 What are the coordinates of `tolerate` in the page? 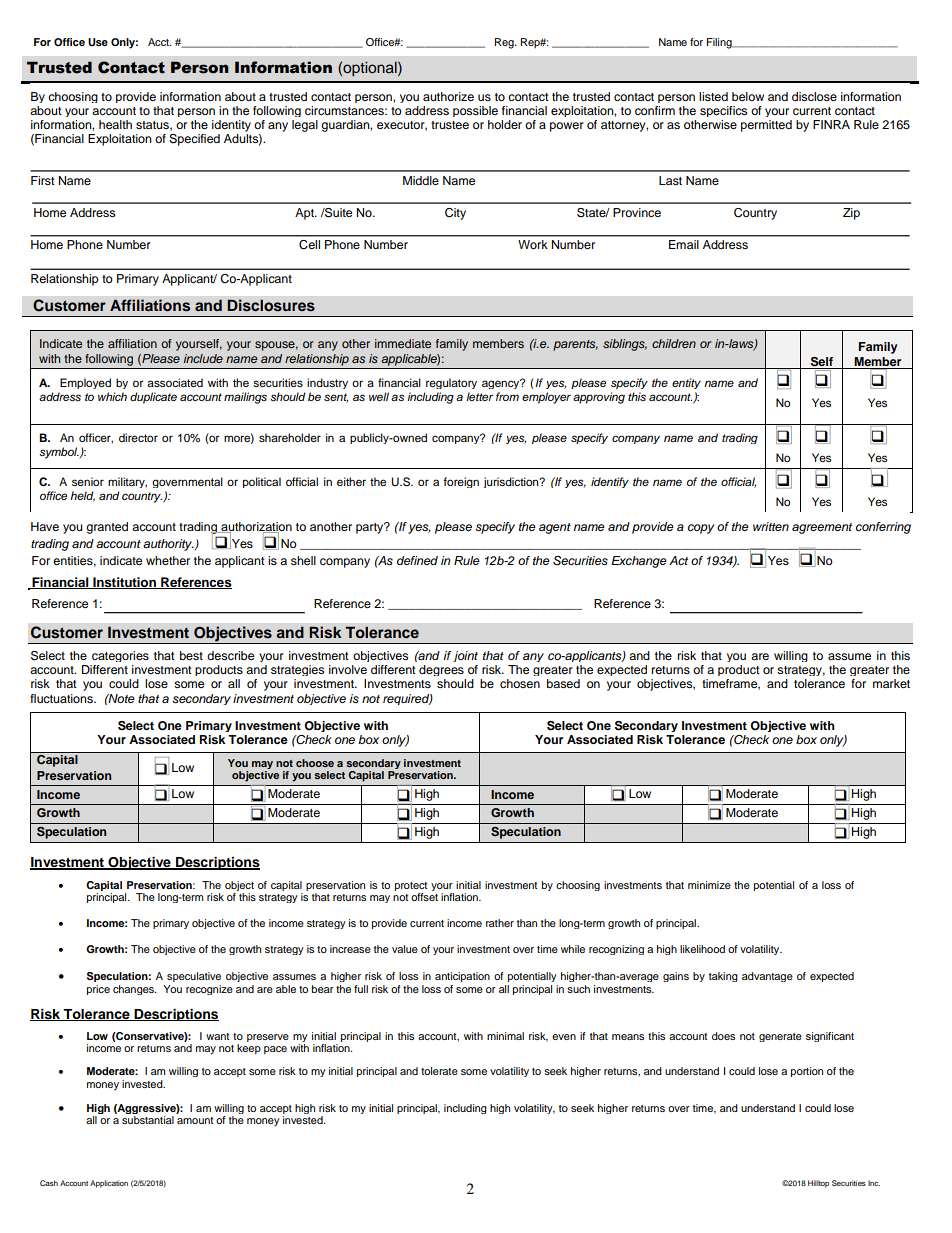 It's located at (439, 1071).
